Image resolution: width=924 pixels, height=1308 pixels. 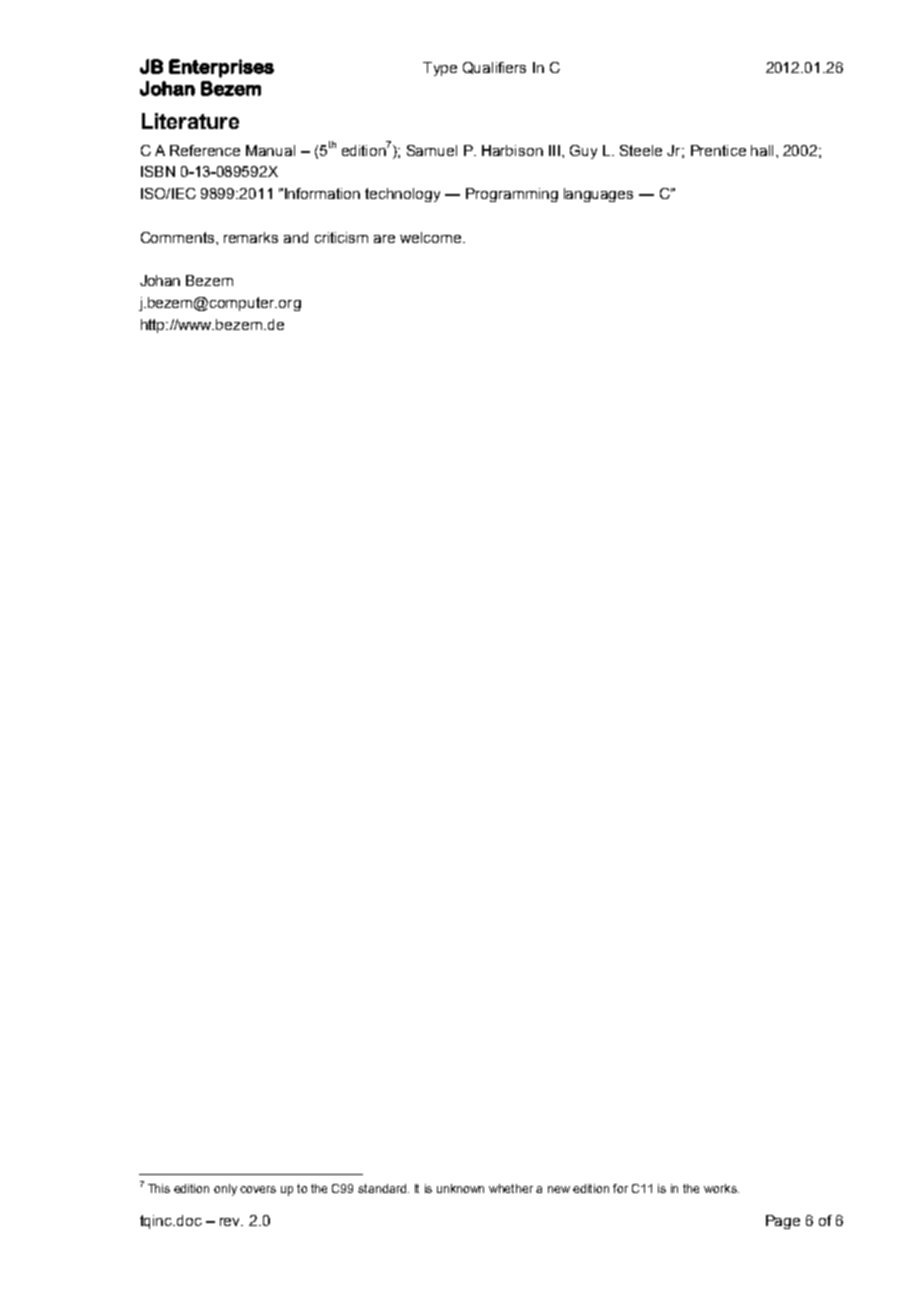 What do you see at coordinates (221, 68) in the page?
I see `Enterprises` at bounding box center [221, 68].
